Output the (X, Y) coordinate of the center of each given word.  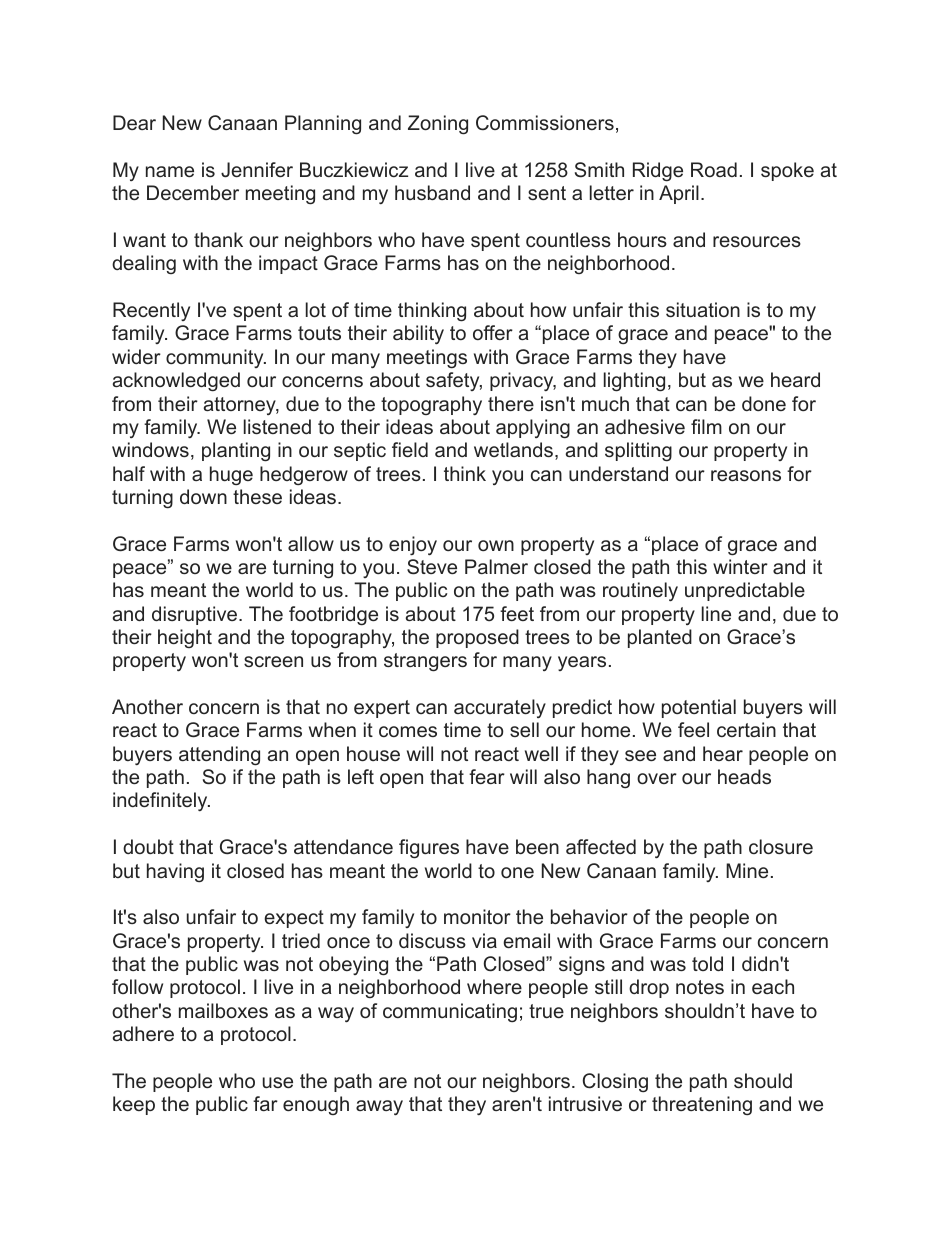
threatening (702, 1105)
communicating (450, 1012)
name (170, 171)
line (716, 613)
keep (134, 1105)
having (175, 872)
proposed (477, 638)
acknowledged (176, 382)
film (706, 426)
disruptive (196, 615)
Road (714, 169)
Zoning (438, 125)
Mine (747, 870)
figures (429, 849)
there (511, 403)
